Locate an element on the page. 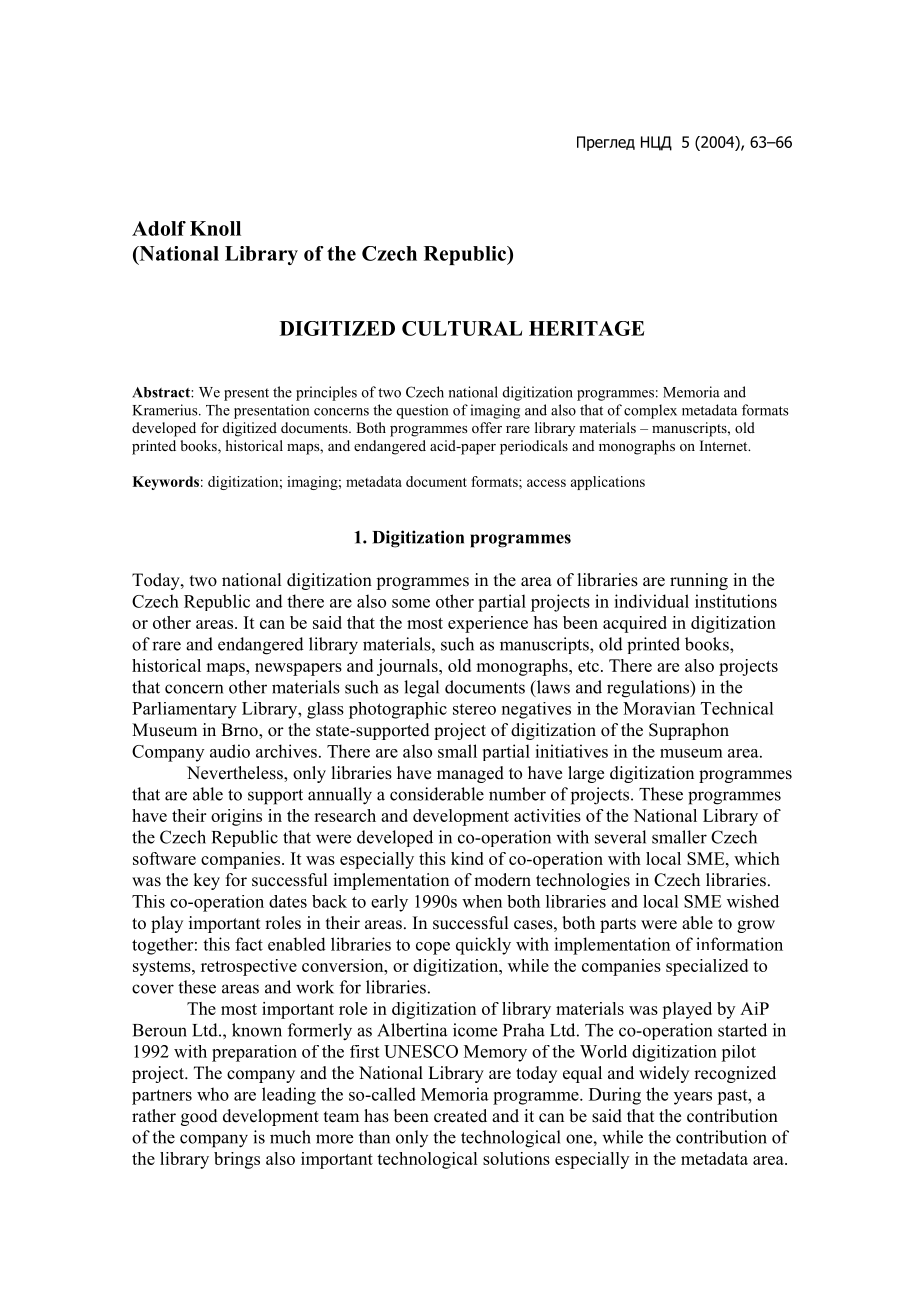 This image has width=924, height=1308. Knoll is located at coordinates (215, 228).
